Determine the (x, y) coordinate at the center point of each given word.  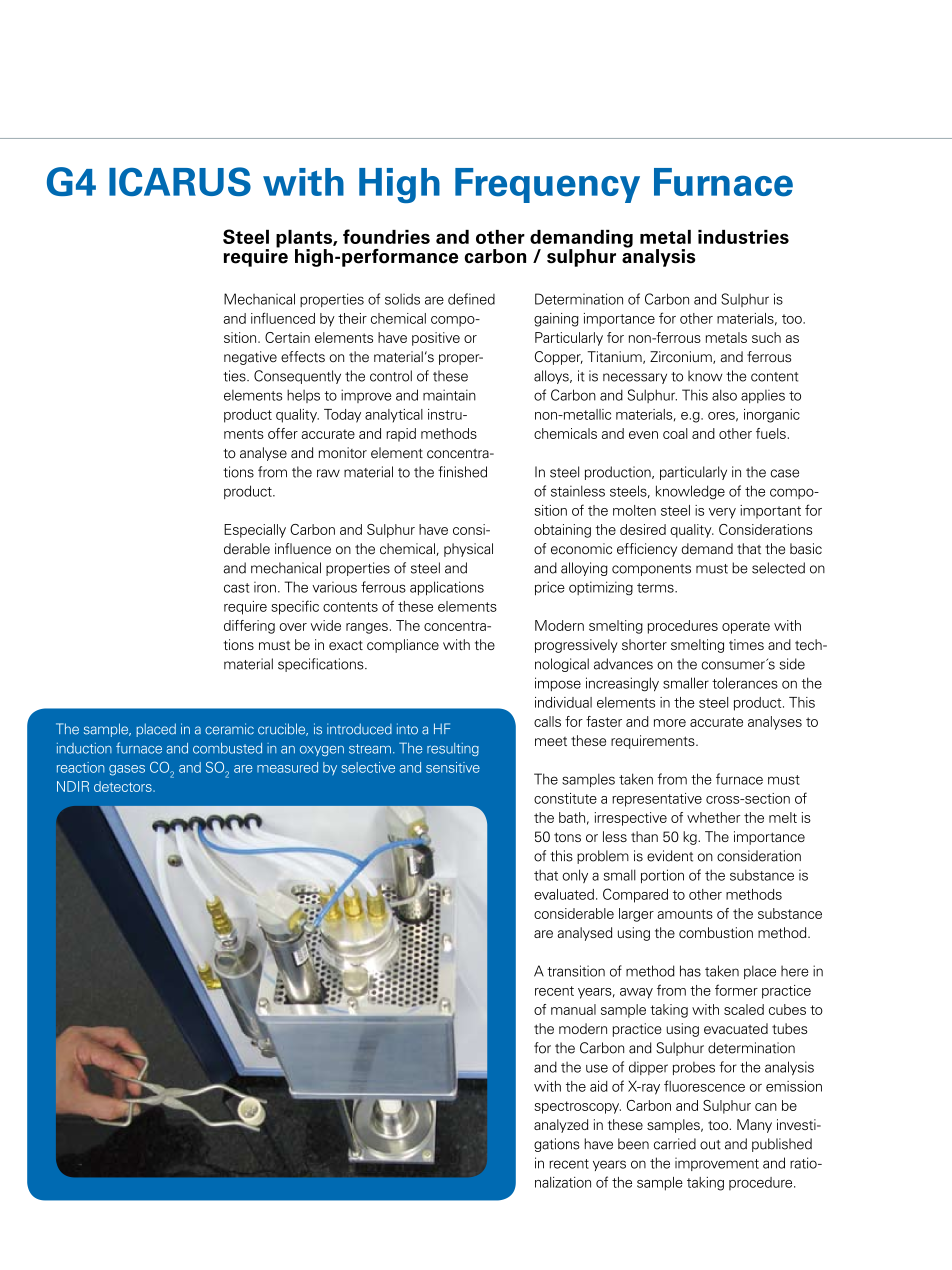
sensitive (453, 767)
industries (743, 237)
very (722, 513)
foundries (386, 236)
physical (468, 550)
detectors (124, 786)
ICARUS (180, 181)
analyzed (561, 1126)
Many (754, 1126)
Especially (255, 531)
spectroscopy (577, 1107)
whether (713, 817)
